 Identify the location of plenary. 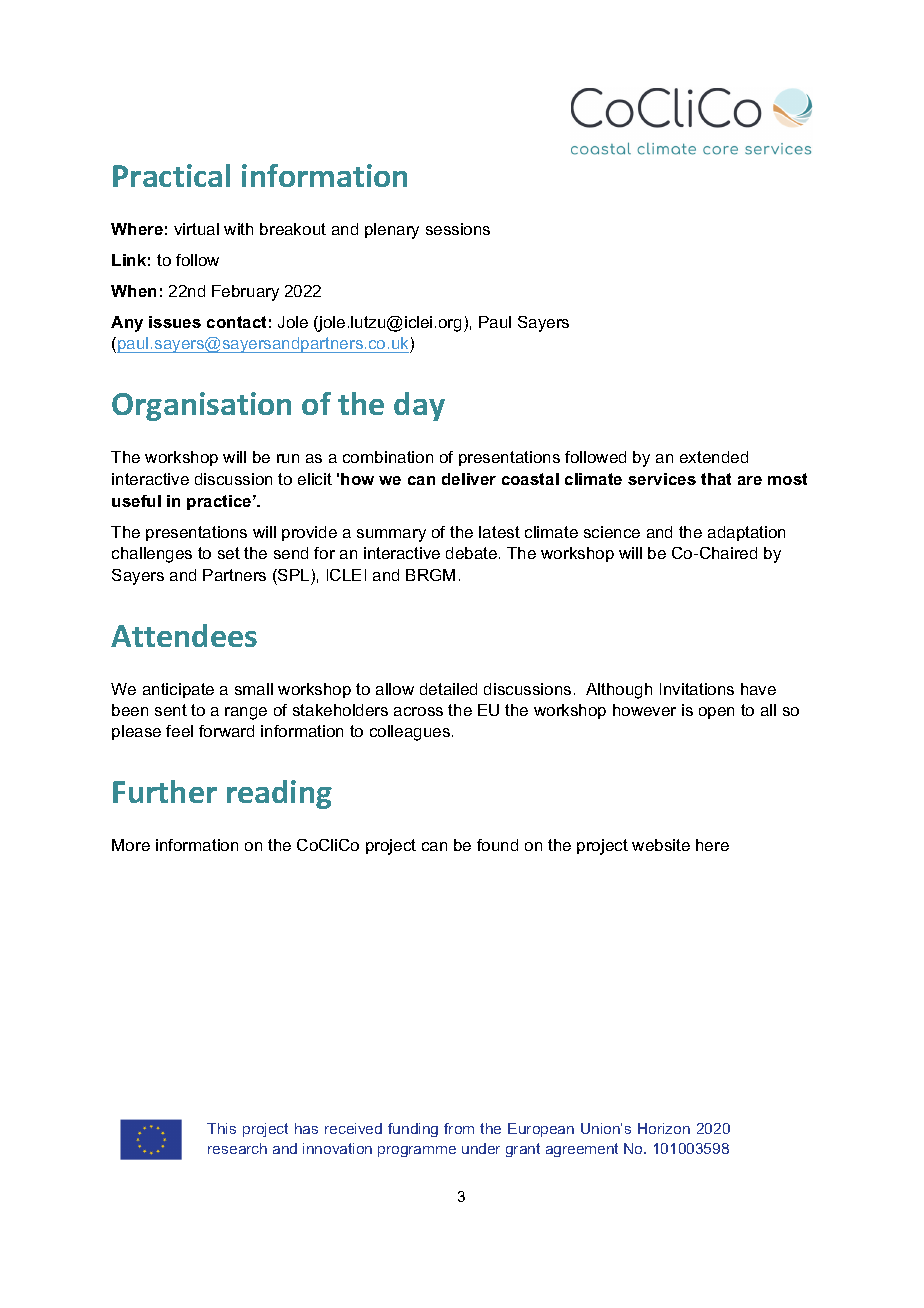
(392, 231).
